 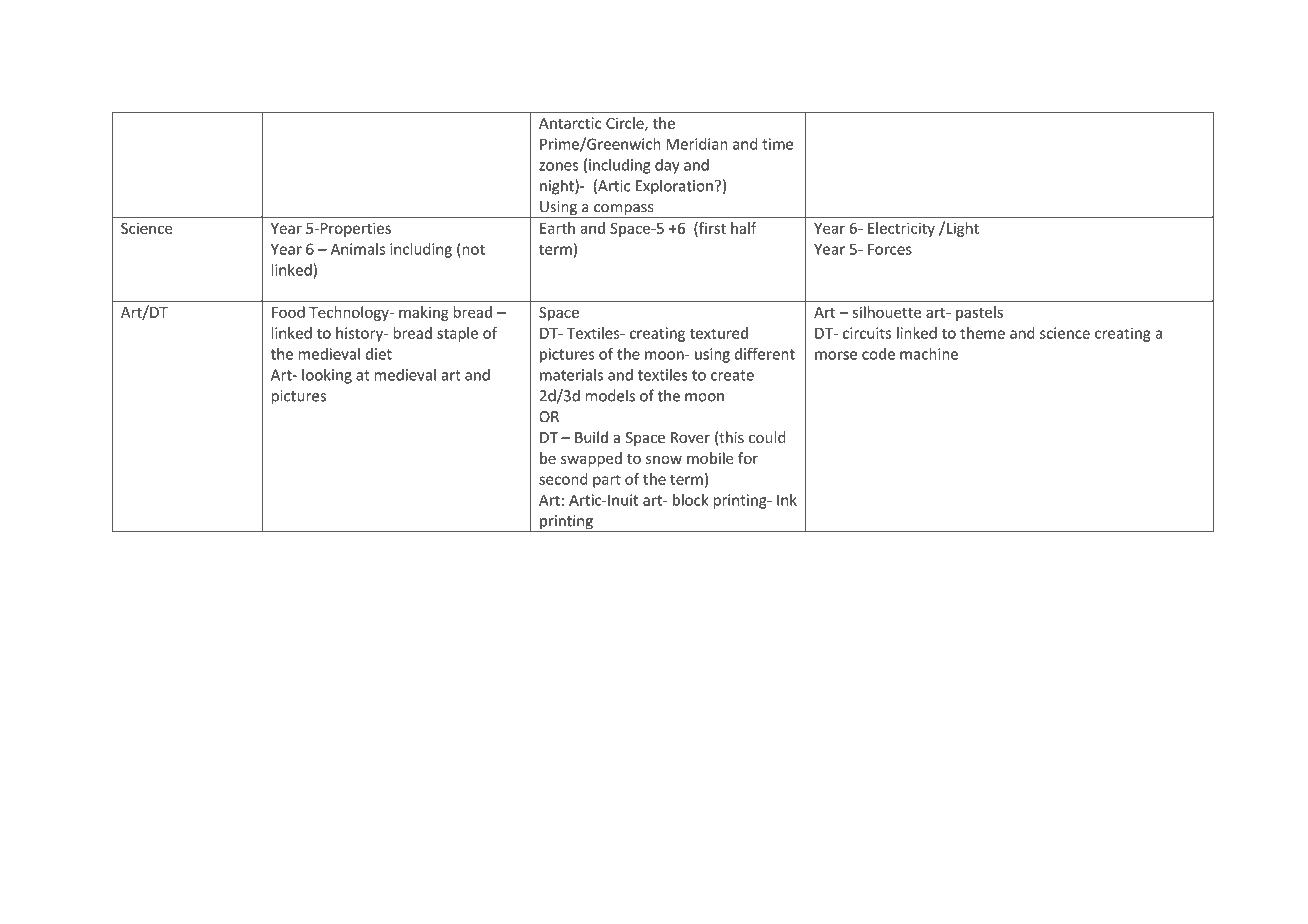 I want to click on Meridian, so click(x=697, y=144).
